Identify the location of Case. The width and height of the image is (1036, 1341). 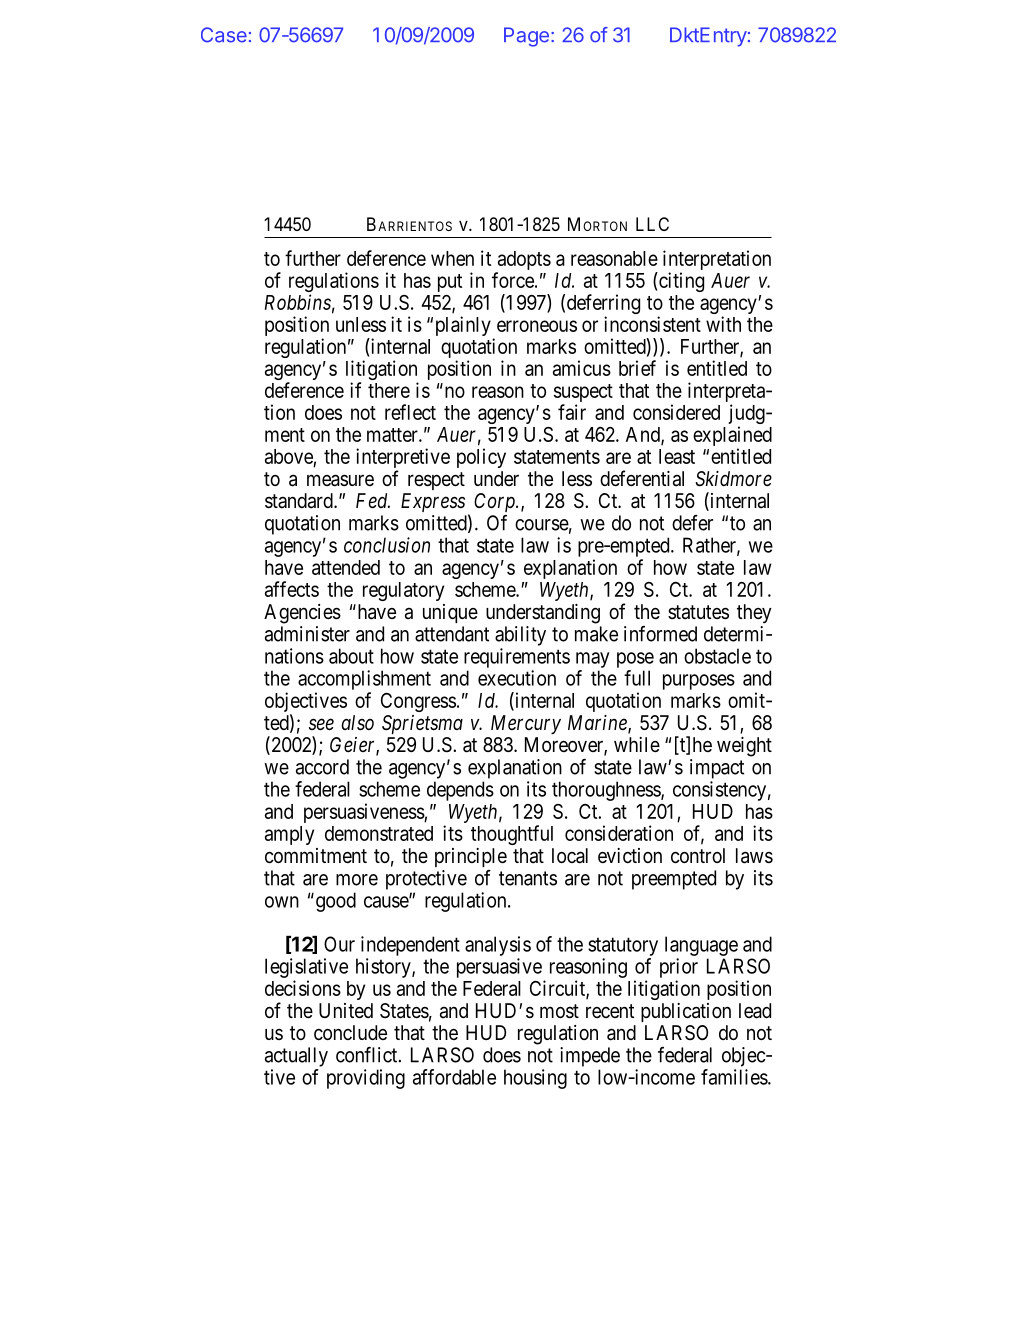
(224, 35).
